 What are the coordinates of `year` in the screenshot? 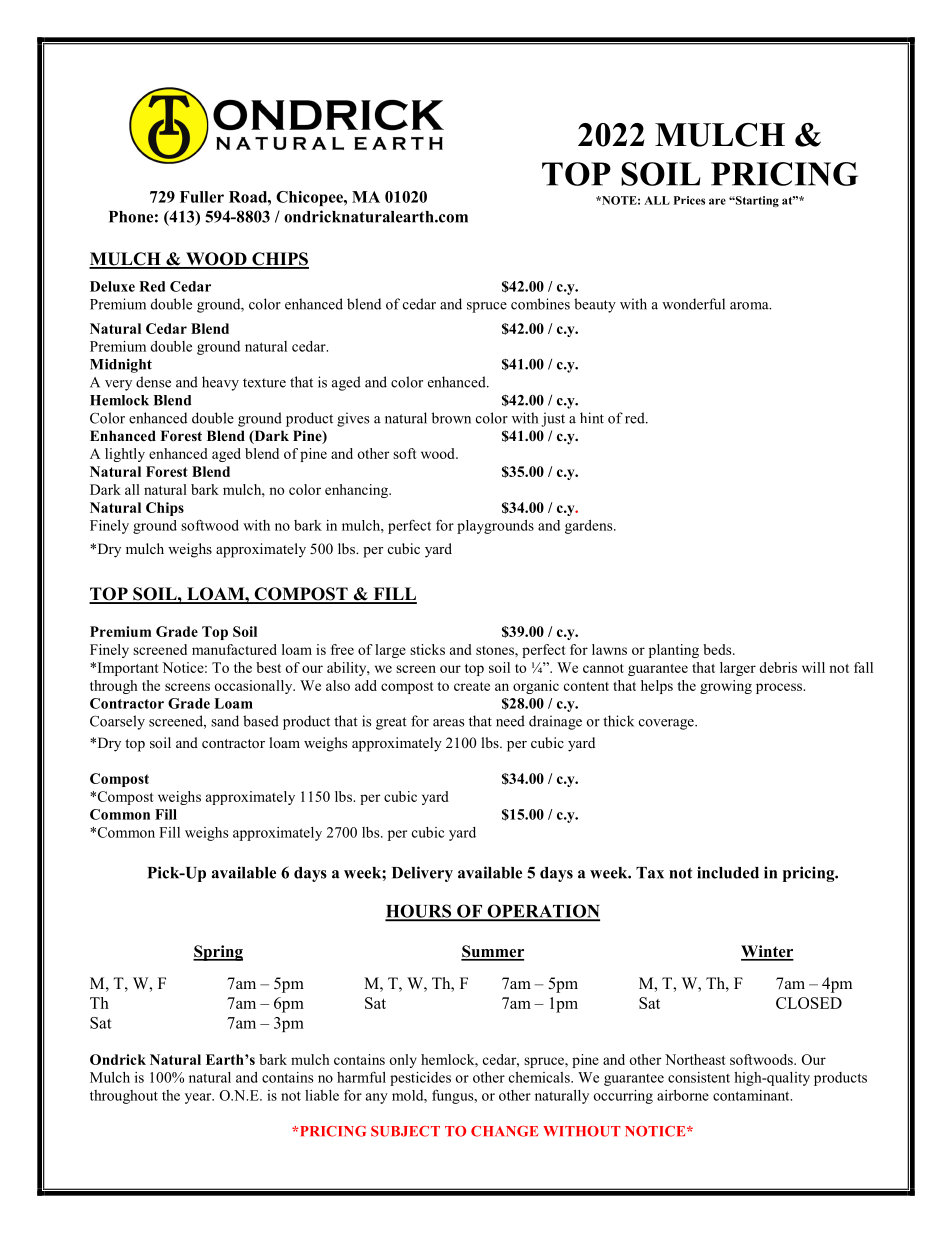 It's located at (199, 1098).
